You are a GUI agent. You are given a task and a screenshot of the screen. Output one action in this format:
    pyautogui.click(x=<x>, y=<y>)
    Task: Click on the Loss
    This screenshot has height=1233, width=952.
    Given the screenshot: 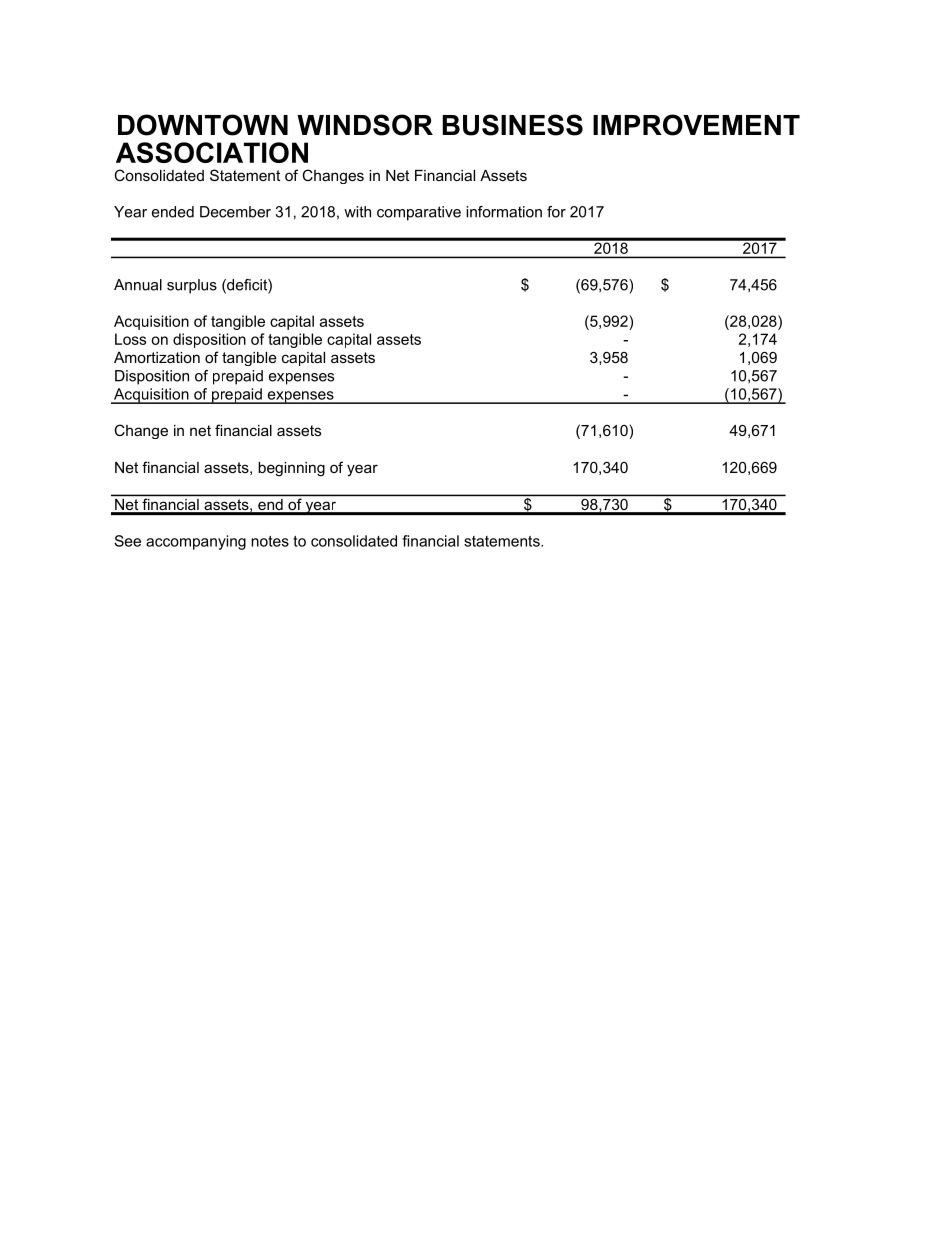 What is the action you would take?
    pyautogui.click(x=130, y=339)
